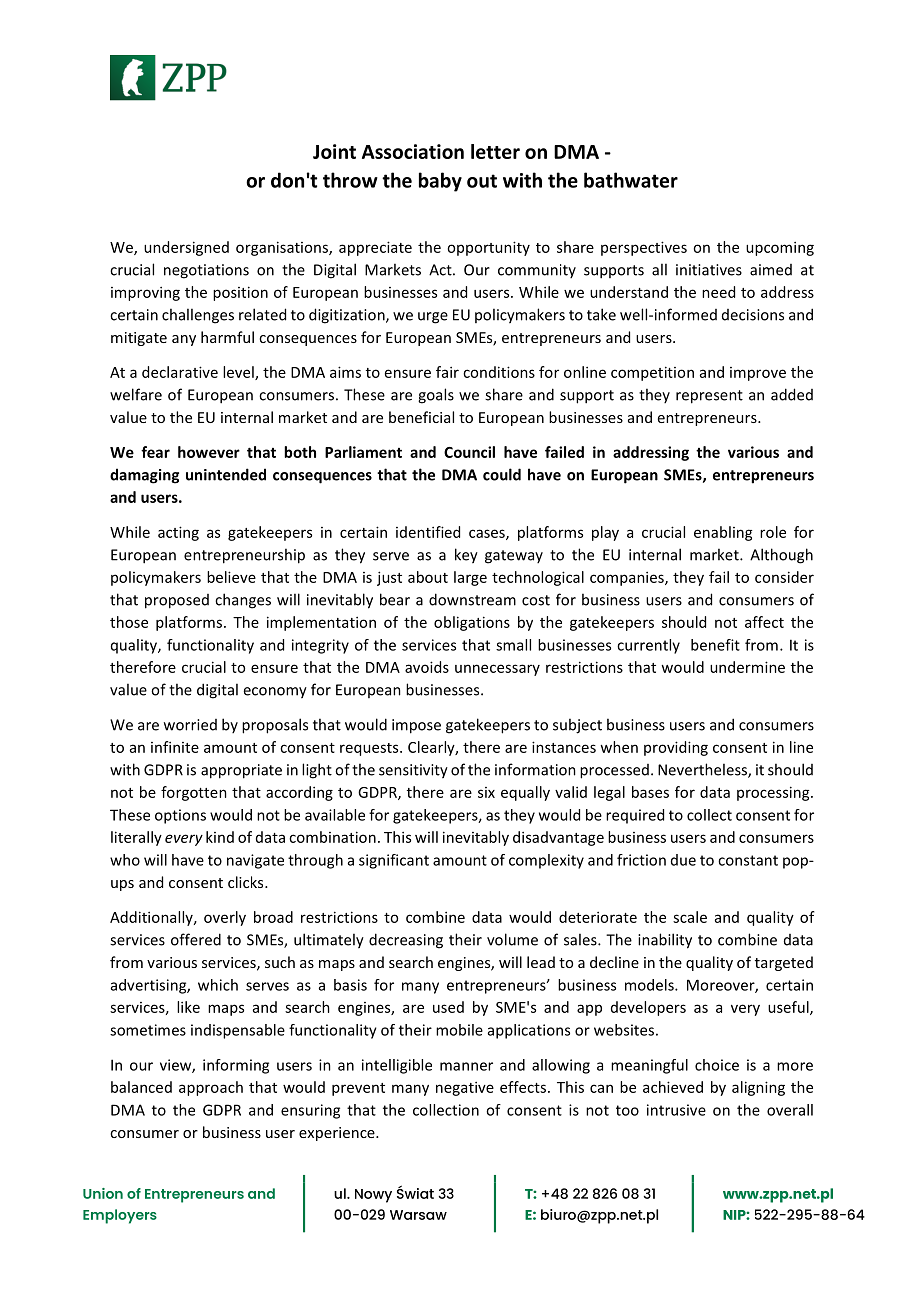  I want to click on worried, so click(190, 725).
